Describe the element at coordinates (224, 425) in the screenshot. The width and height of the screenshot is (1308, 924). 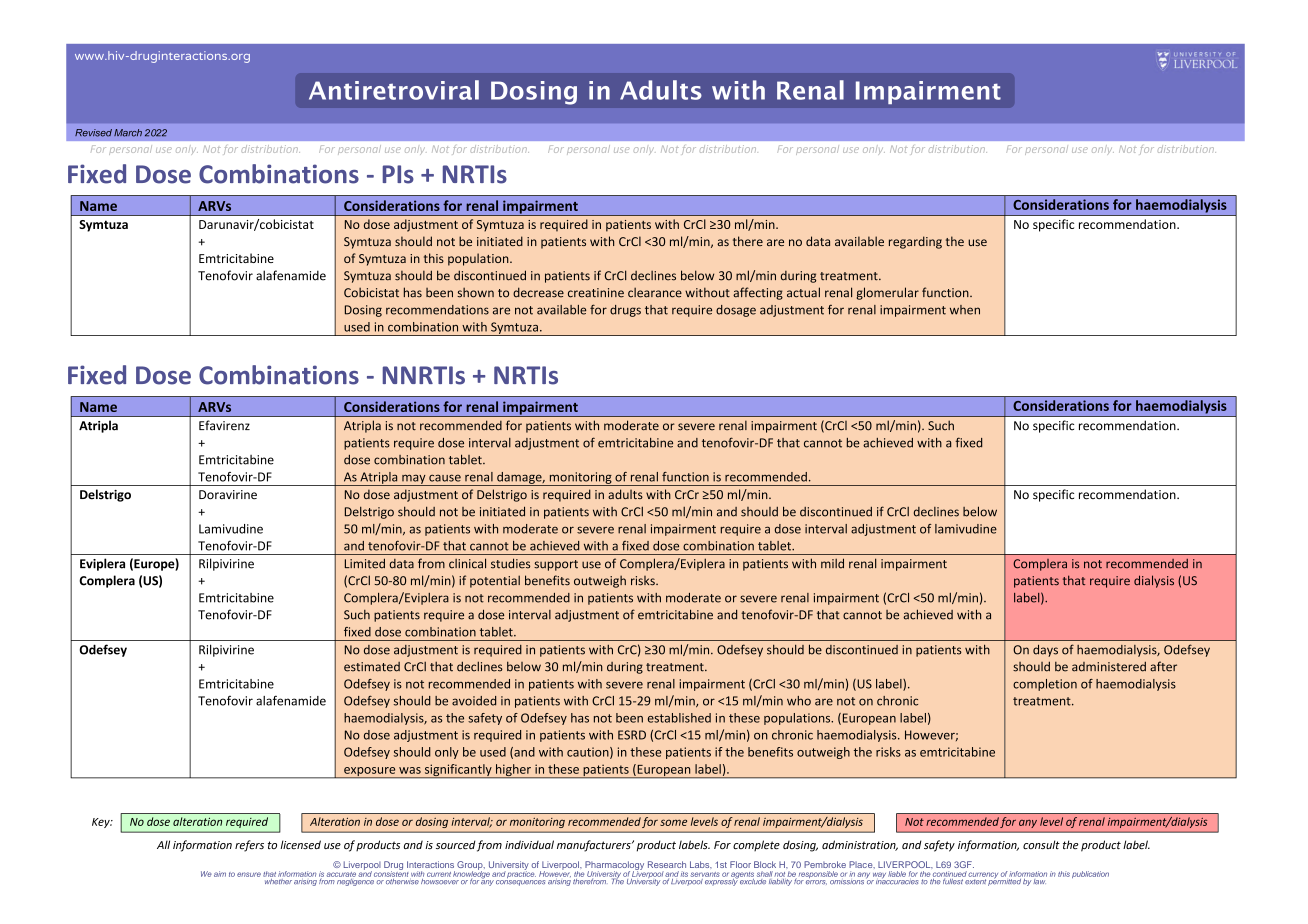
I see `Efavirenz` at that location.
